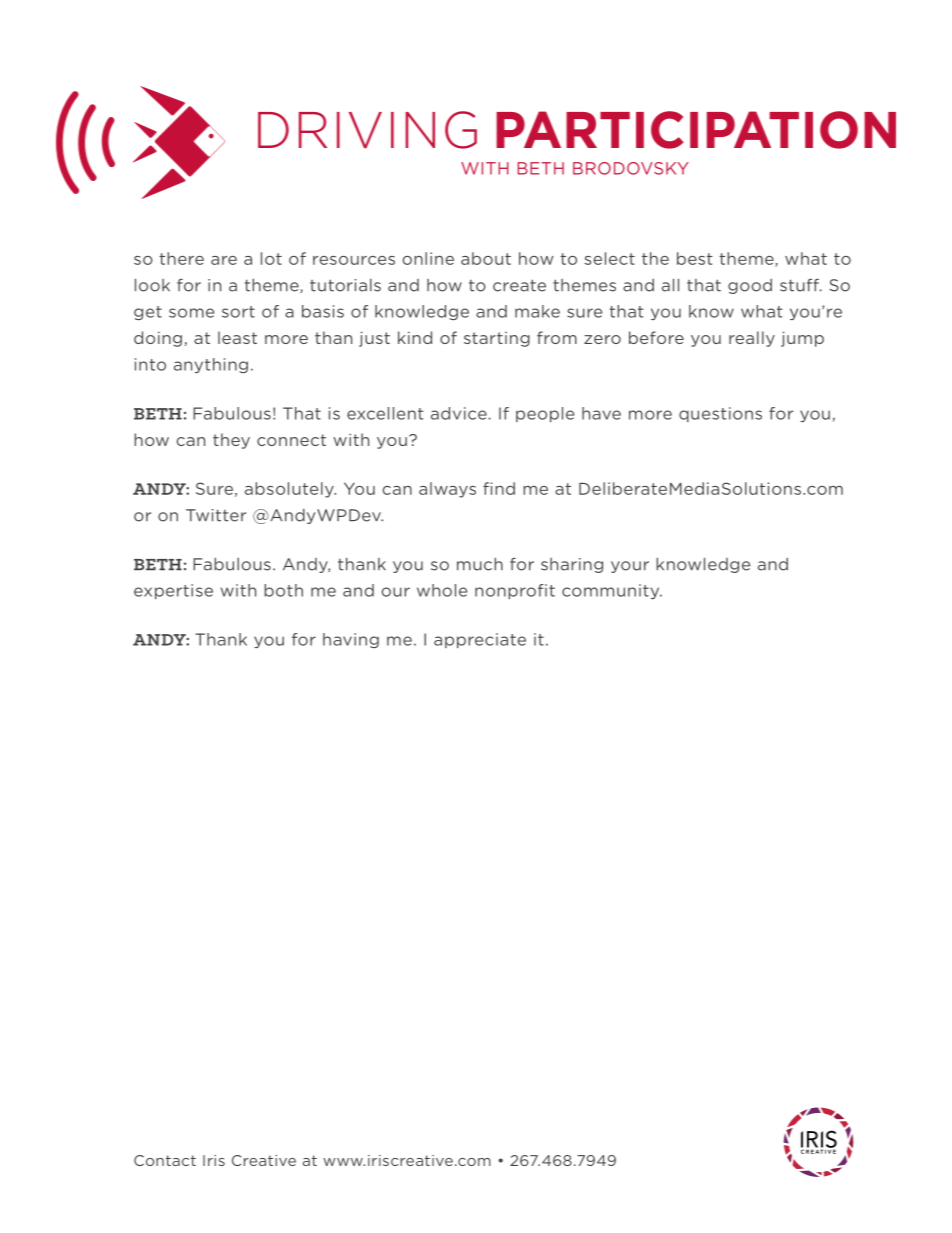 The width and height of the image is (952, 1233). What do you see at coordinates (750, 286) in the image?
I see `good` at bounding box center [750, 286].
